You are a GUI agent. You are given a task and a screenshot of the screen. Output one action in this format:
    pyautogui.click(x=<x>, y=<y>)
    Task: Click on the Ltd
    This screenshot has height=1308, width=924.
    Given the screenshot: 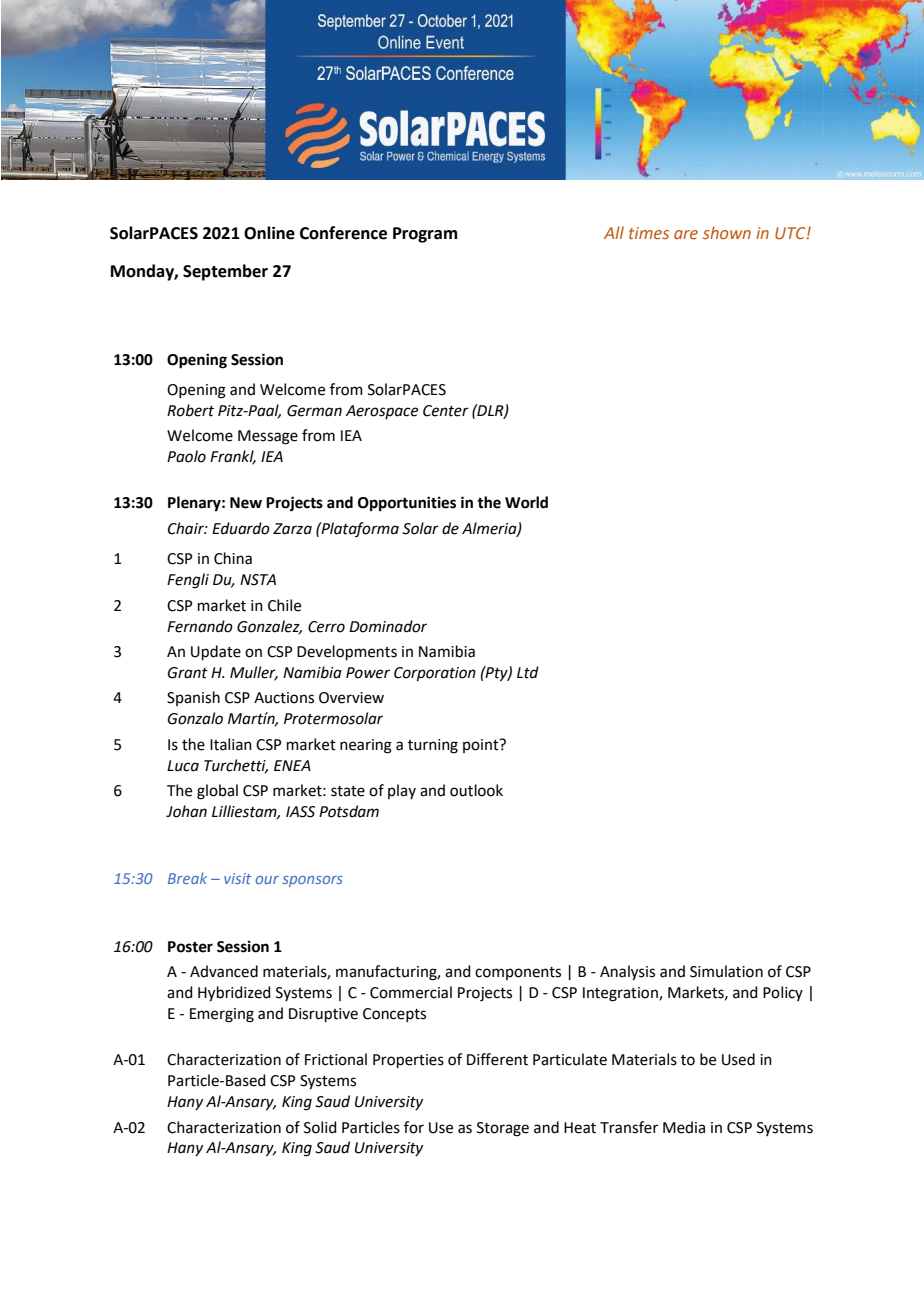 What is the action you would take?
    pyautogui.click(x=528, y=672)
